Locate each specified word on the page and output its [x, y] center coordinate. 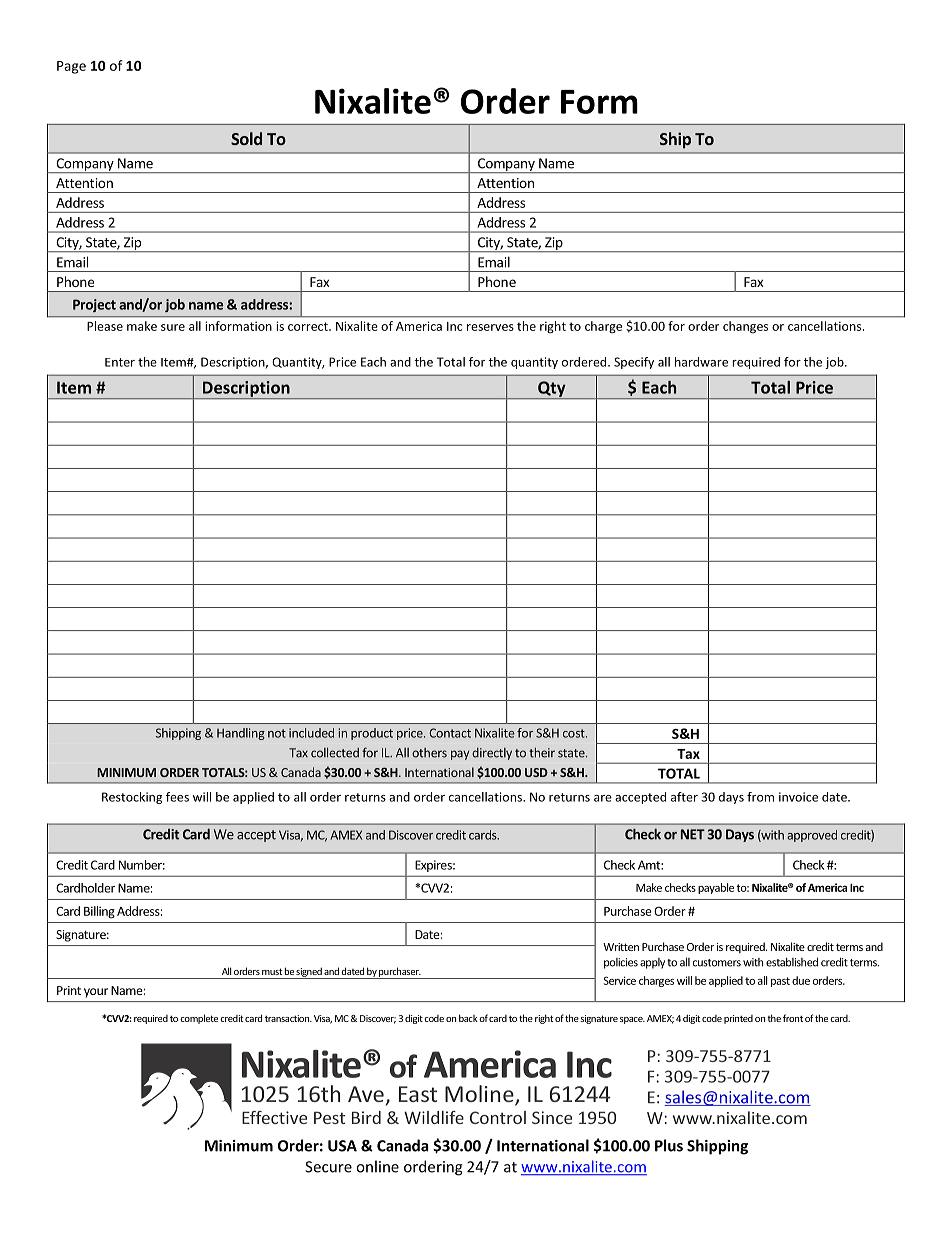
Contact [450, 733]
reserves [490, 327]
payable [716, 888]
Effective [274, 1117]
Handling [241, 734]
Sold [246, 138]
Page [71, 67]
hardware [701, 362]
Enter [120, 362]
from [760, 797]
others [429, 753]
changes [745, 327]
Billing [99, 912]
